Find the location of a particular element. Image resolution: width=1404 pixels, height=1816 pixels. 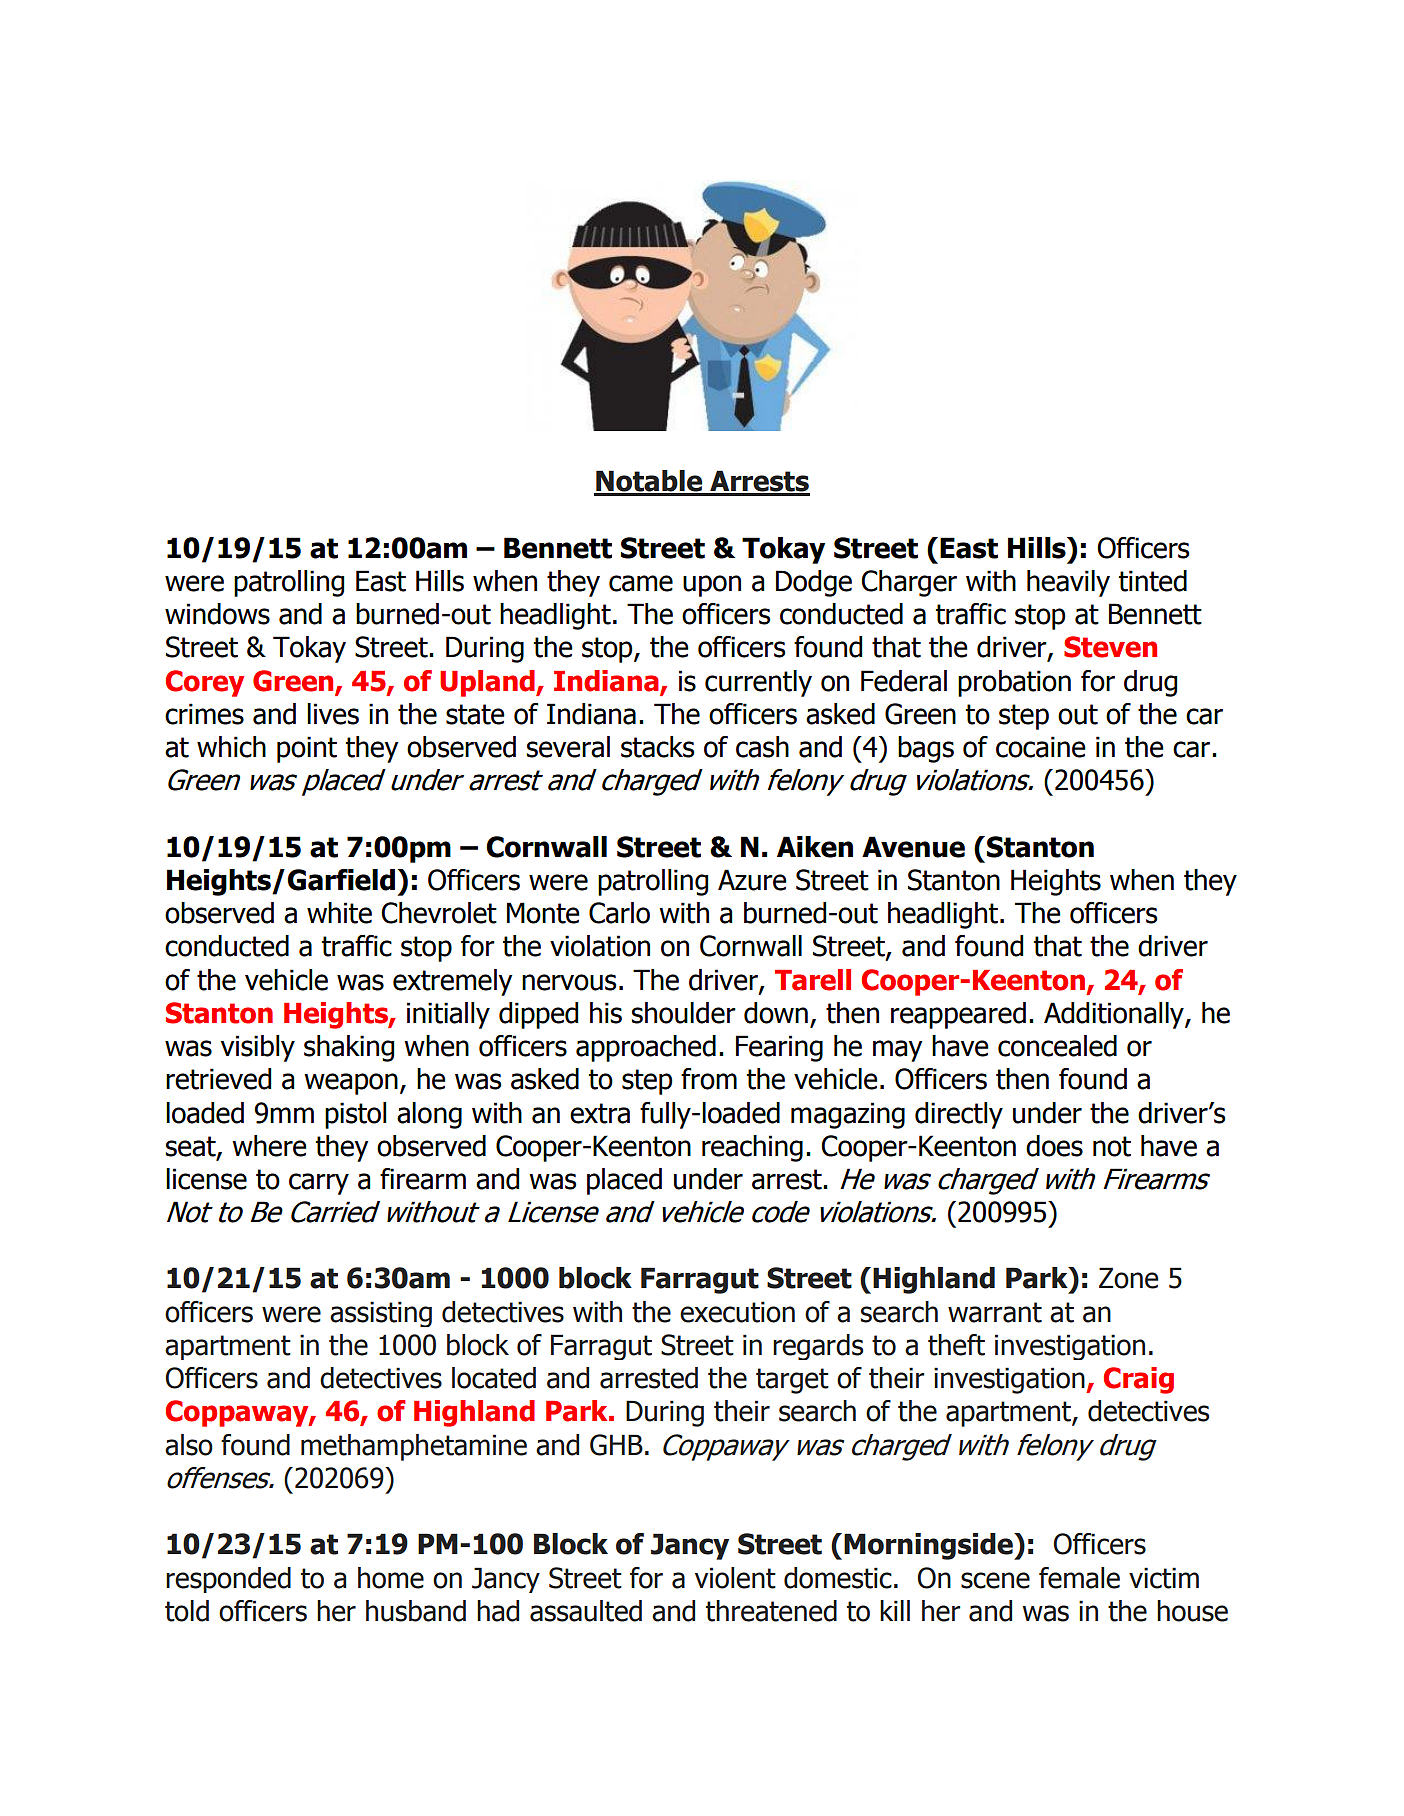

white is located at coordinates (339, 913).
